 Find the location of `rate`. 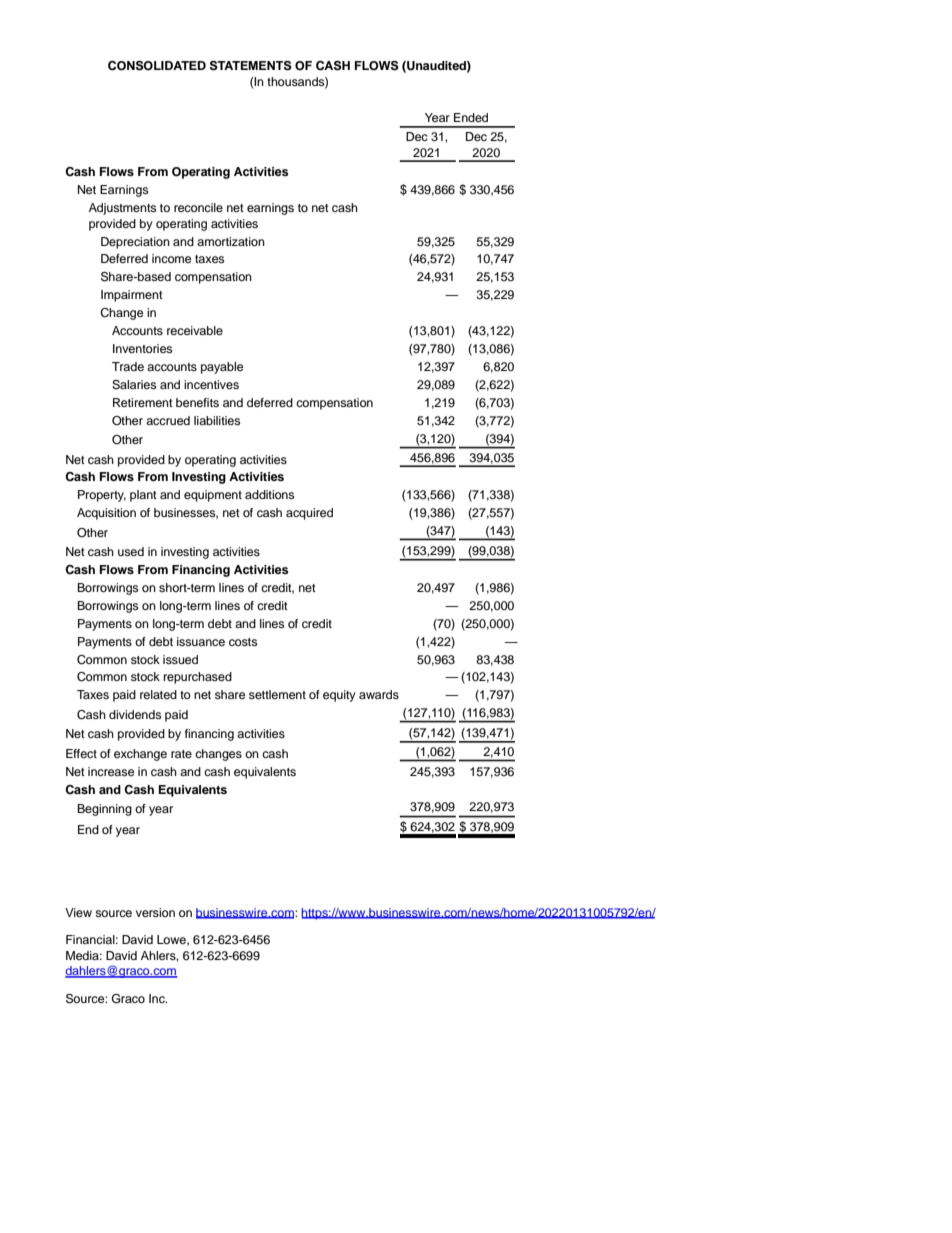

rate is located at coordinates (181, 754).
